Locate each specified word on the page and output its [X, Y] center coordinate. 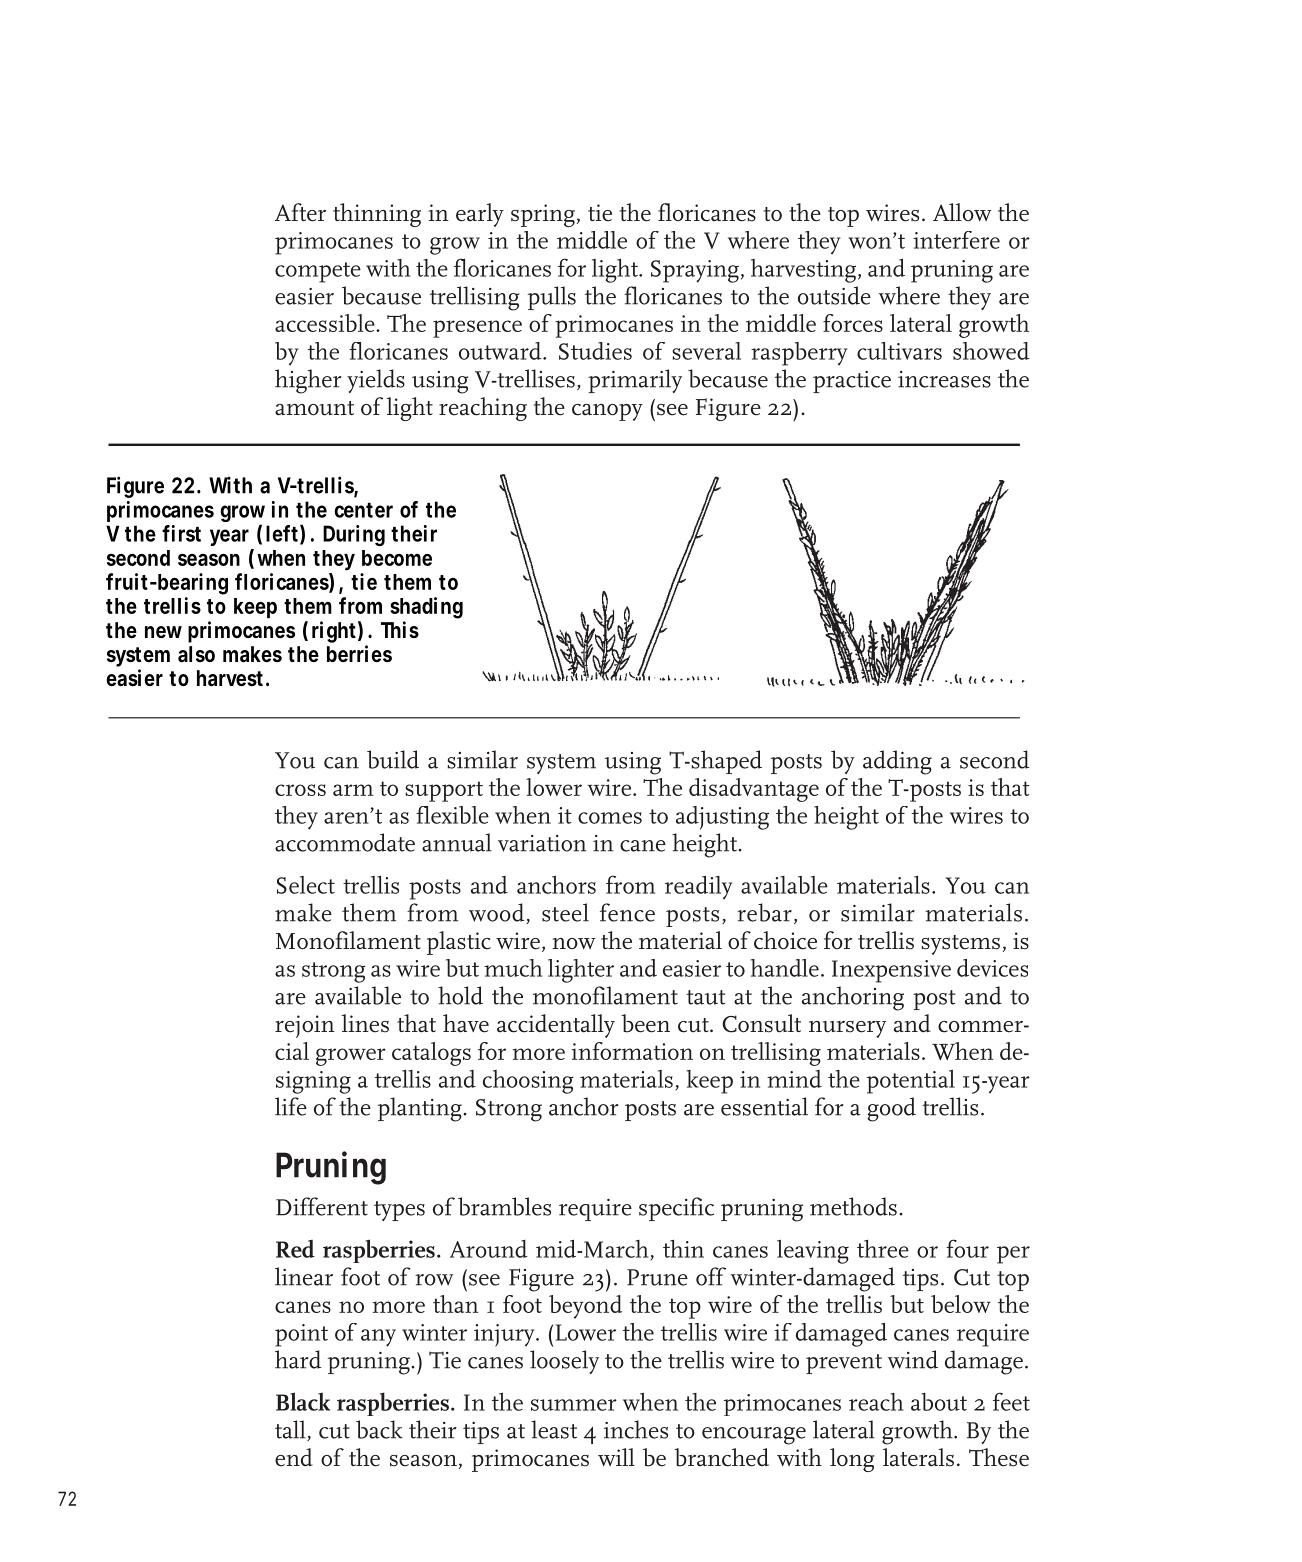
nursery [847, 1029]
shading [426, 608]
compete [318, 272]
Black [303, 1401]
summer [574, 1405]
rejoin [305, 1026]
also [196, 654]
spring [543, 215]
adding [897, 762]
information [632, 1051]
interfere [956, 240]
